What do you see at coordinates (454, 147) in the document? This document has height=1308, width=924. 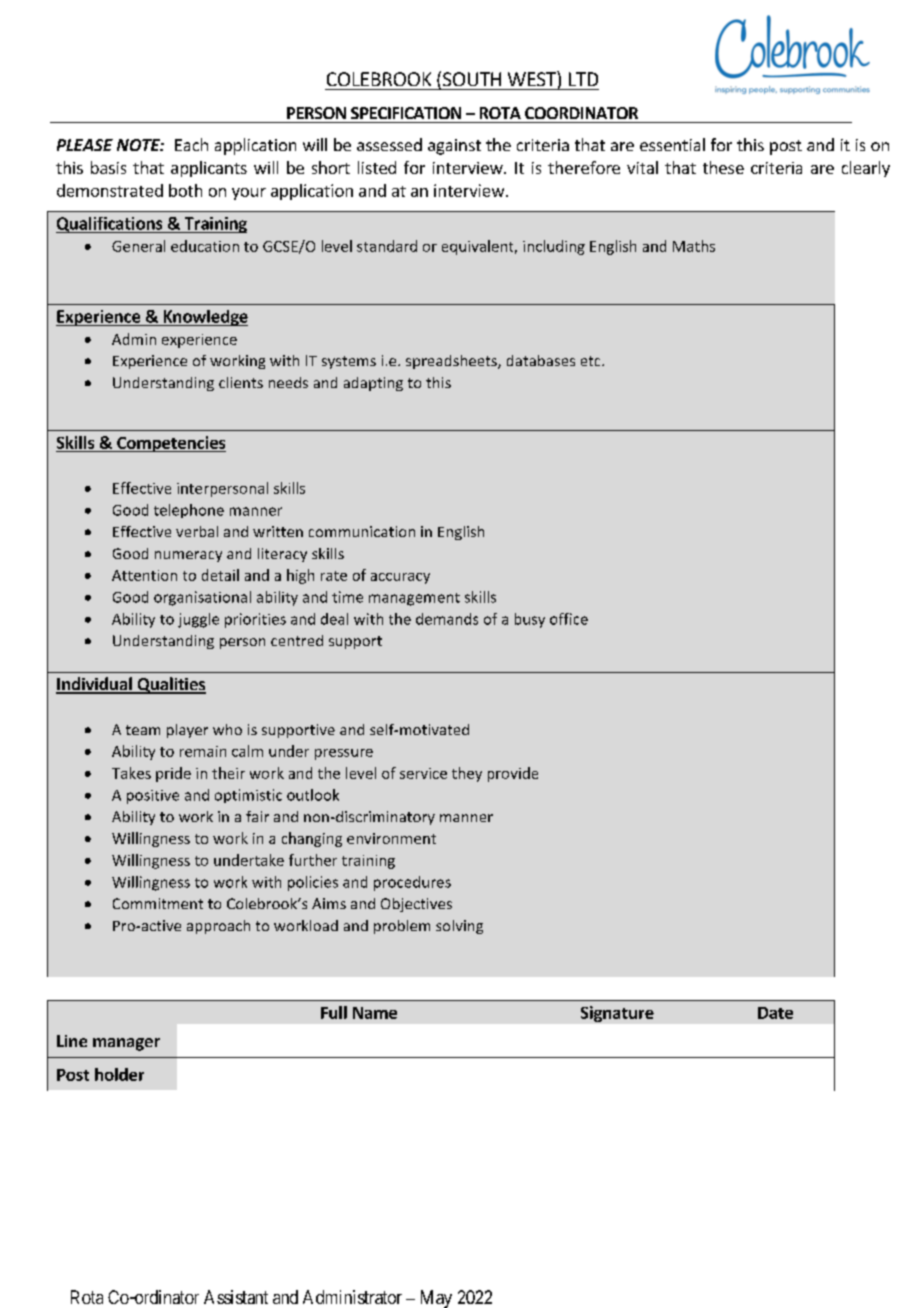 I see `against` at bounding box center [454, 147].
